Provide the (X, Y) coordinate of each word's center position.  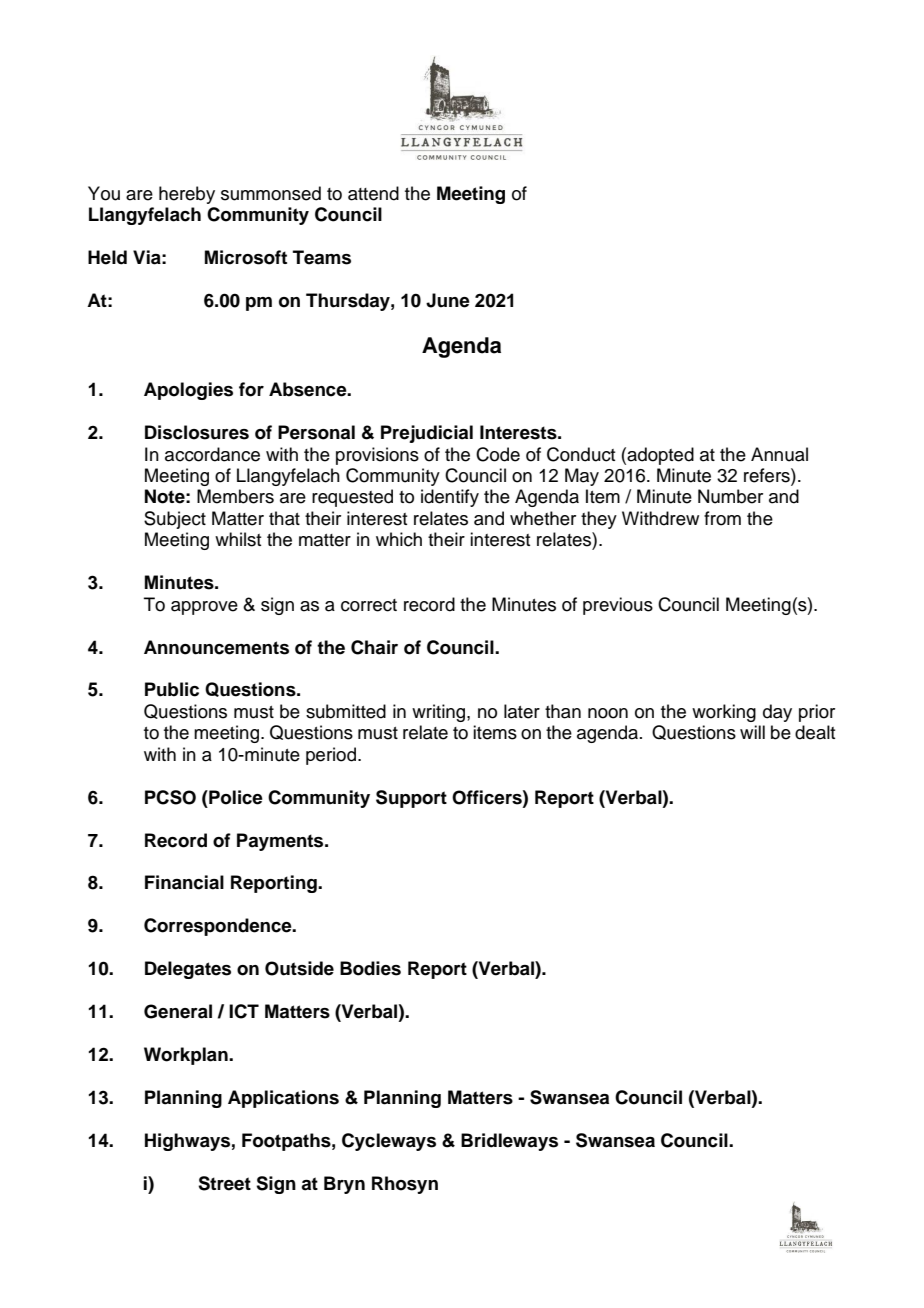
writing (440, 713)
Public (172, 689)
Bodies (370, 968)
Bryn (344, 1185)
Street (224, 1183)
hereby (187, 195)
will (752, 732)
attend (373, 193)
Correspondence (219, 927)
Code (498, 454)
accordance (212, 454)
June (448, 300)
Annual (779, 454)
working (724, 713)
